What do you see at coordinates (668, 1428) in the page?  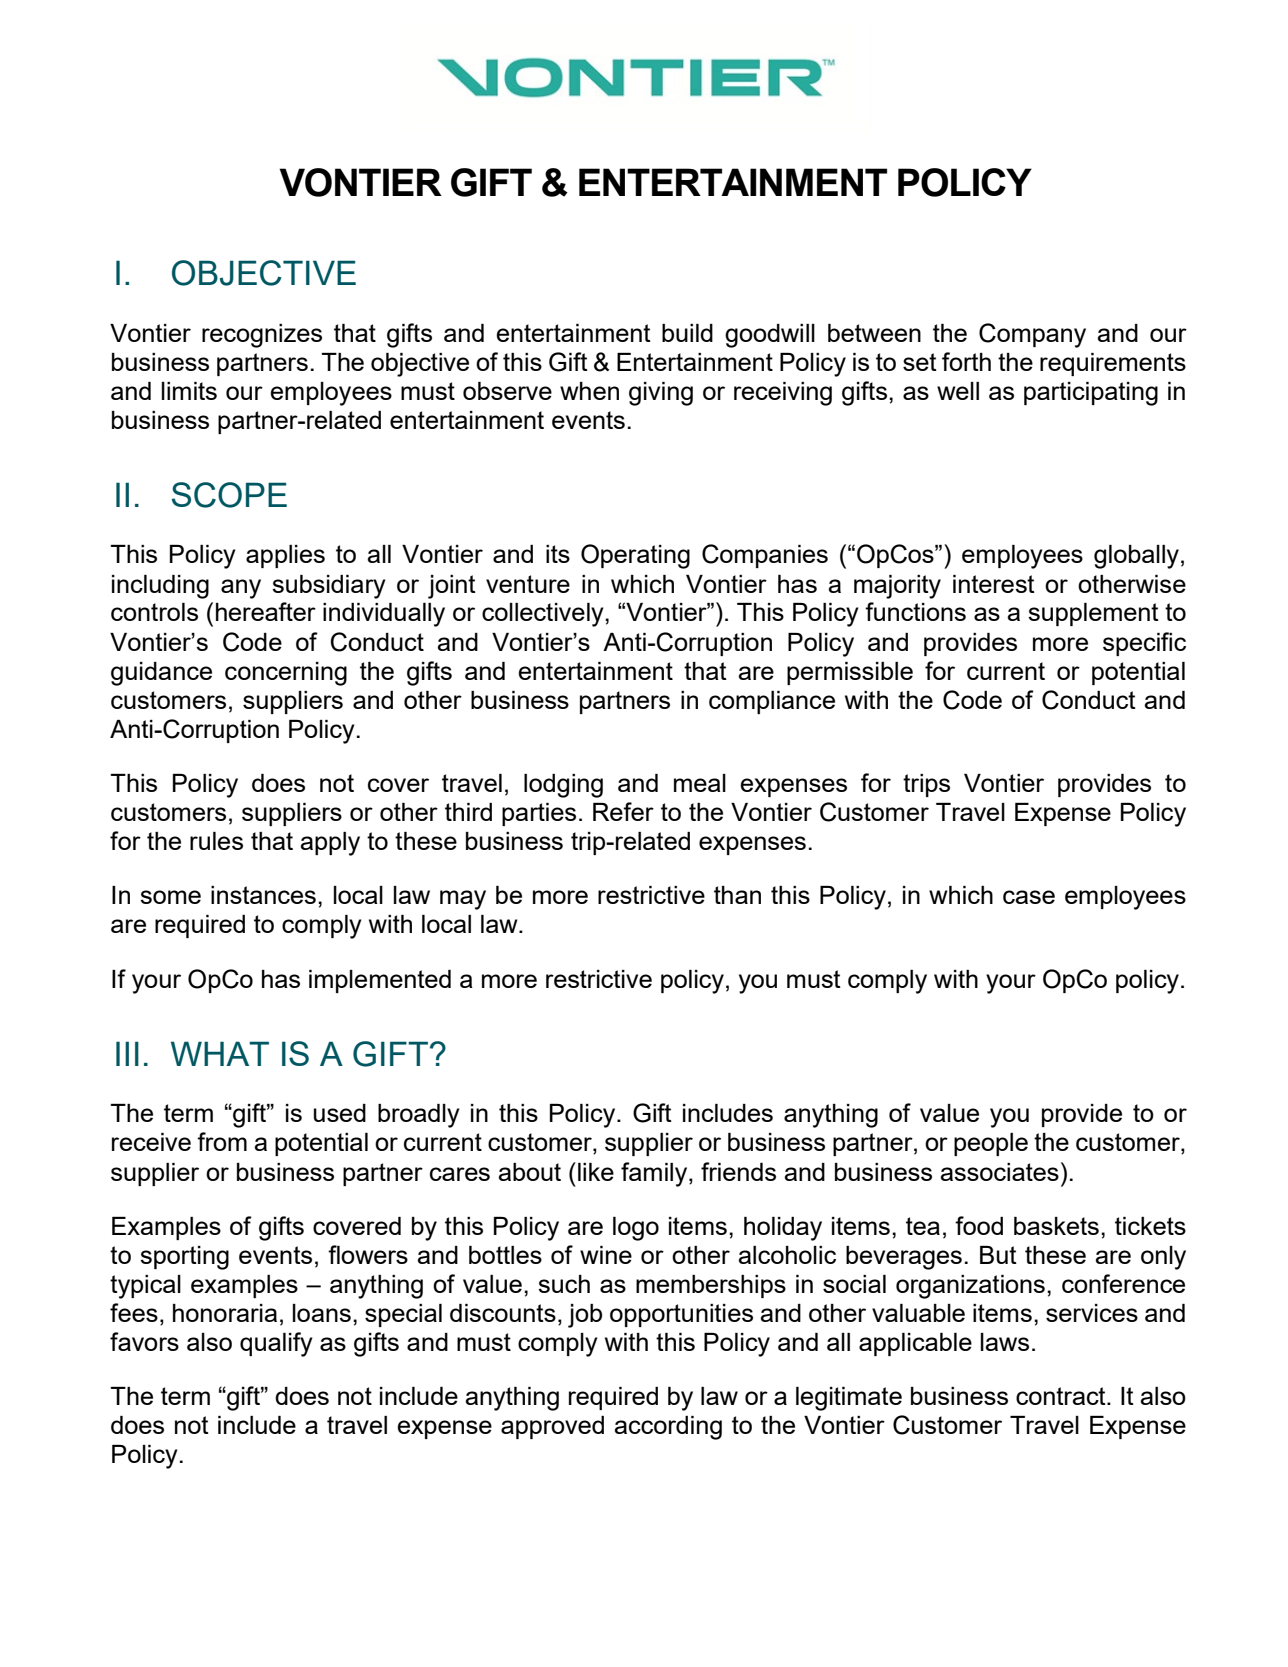 I see `according` at bounding box center [668, 1428].
